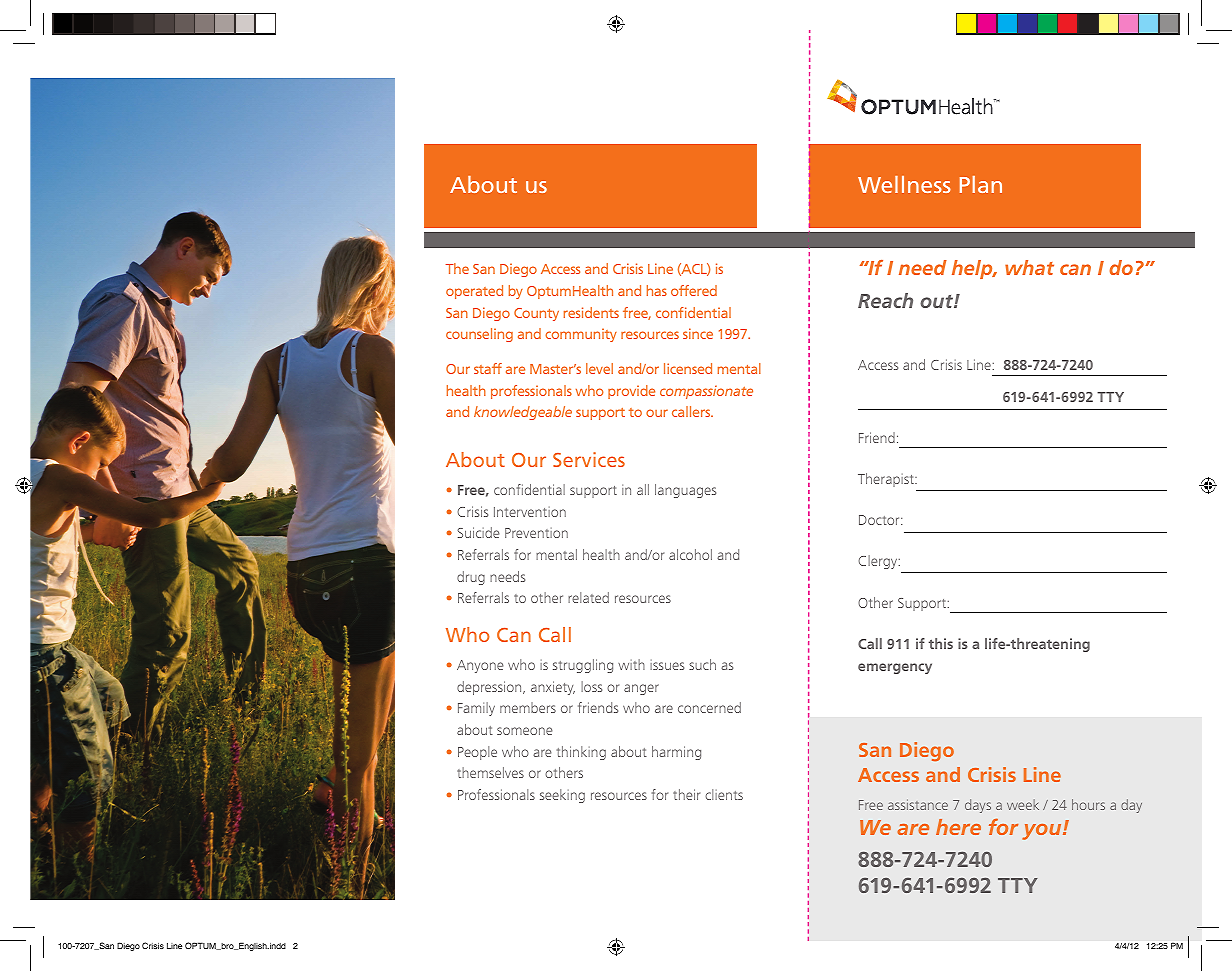 Image resolution: width=1232 pixels, height=971 pixels. Describe the element at coordinates (885, 300) in the image. I see `Reach` at that location.
